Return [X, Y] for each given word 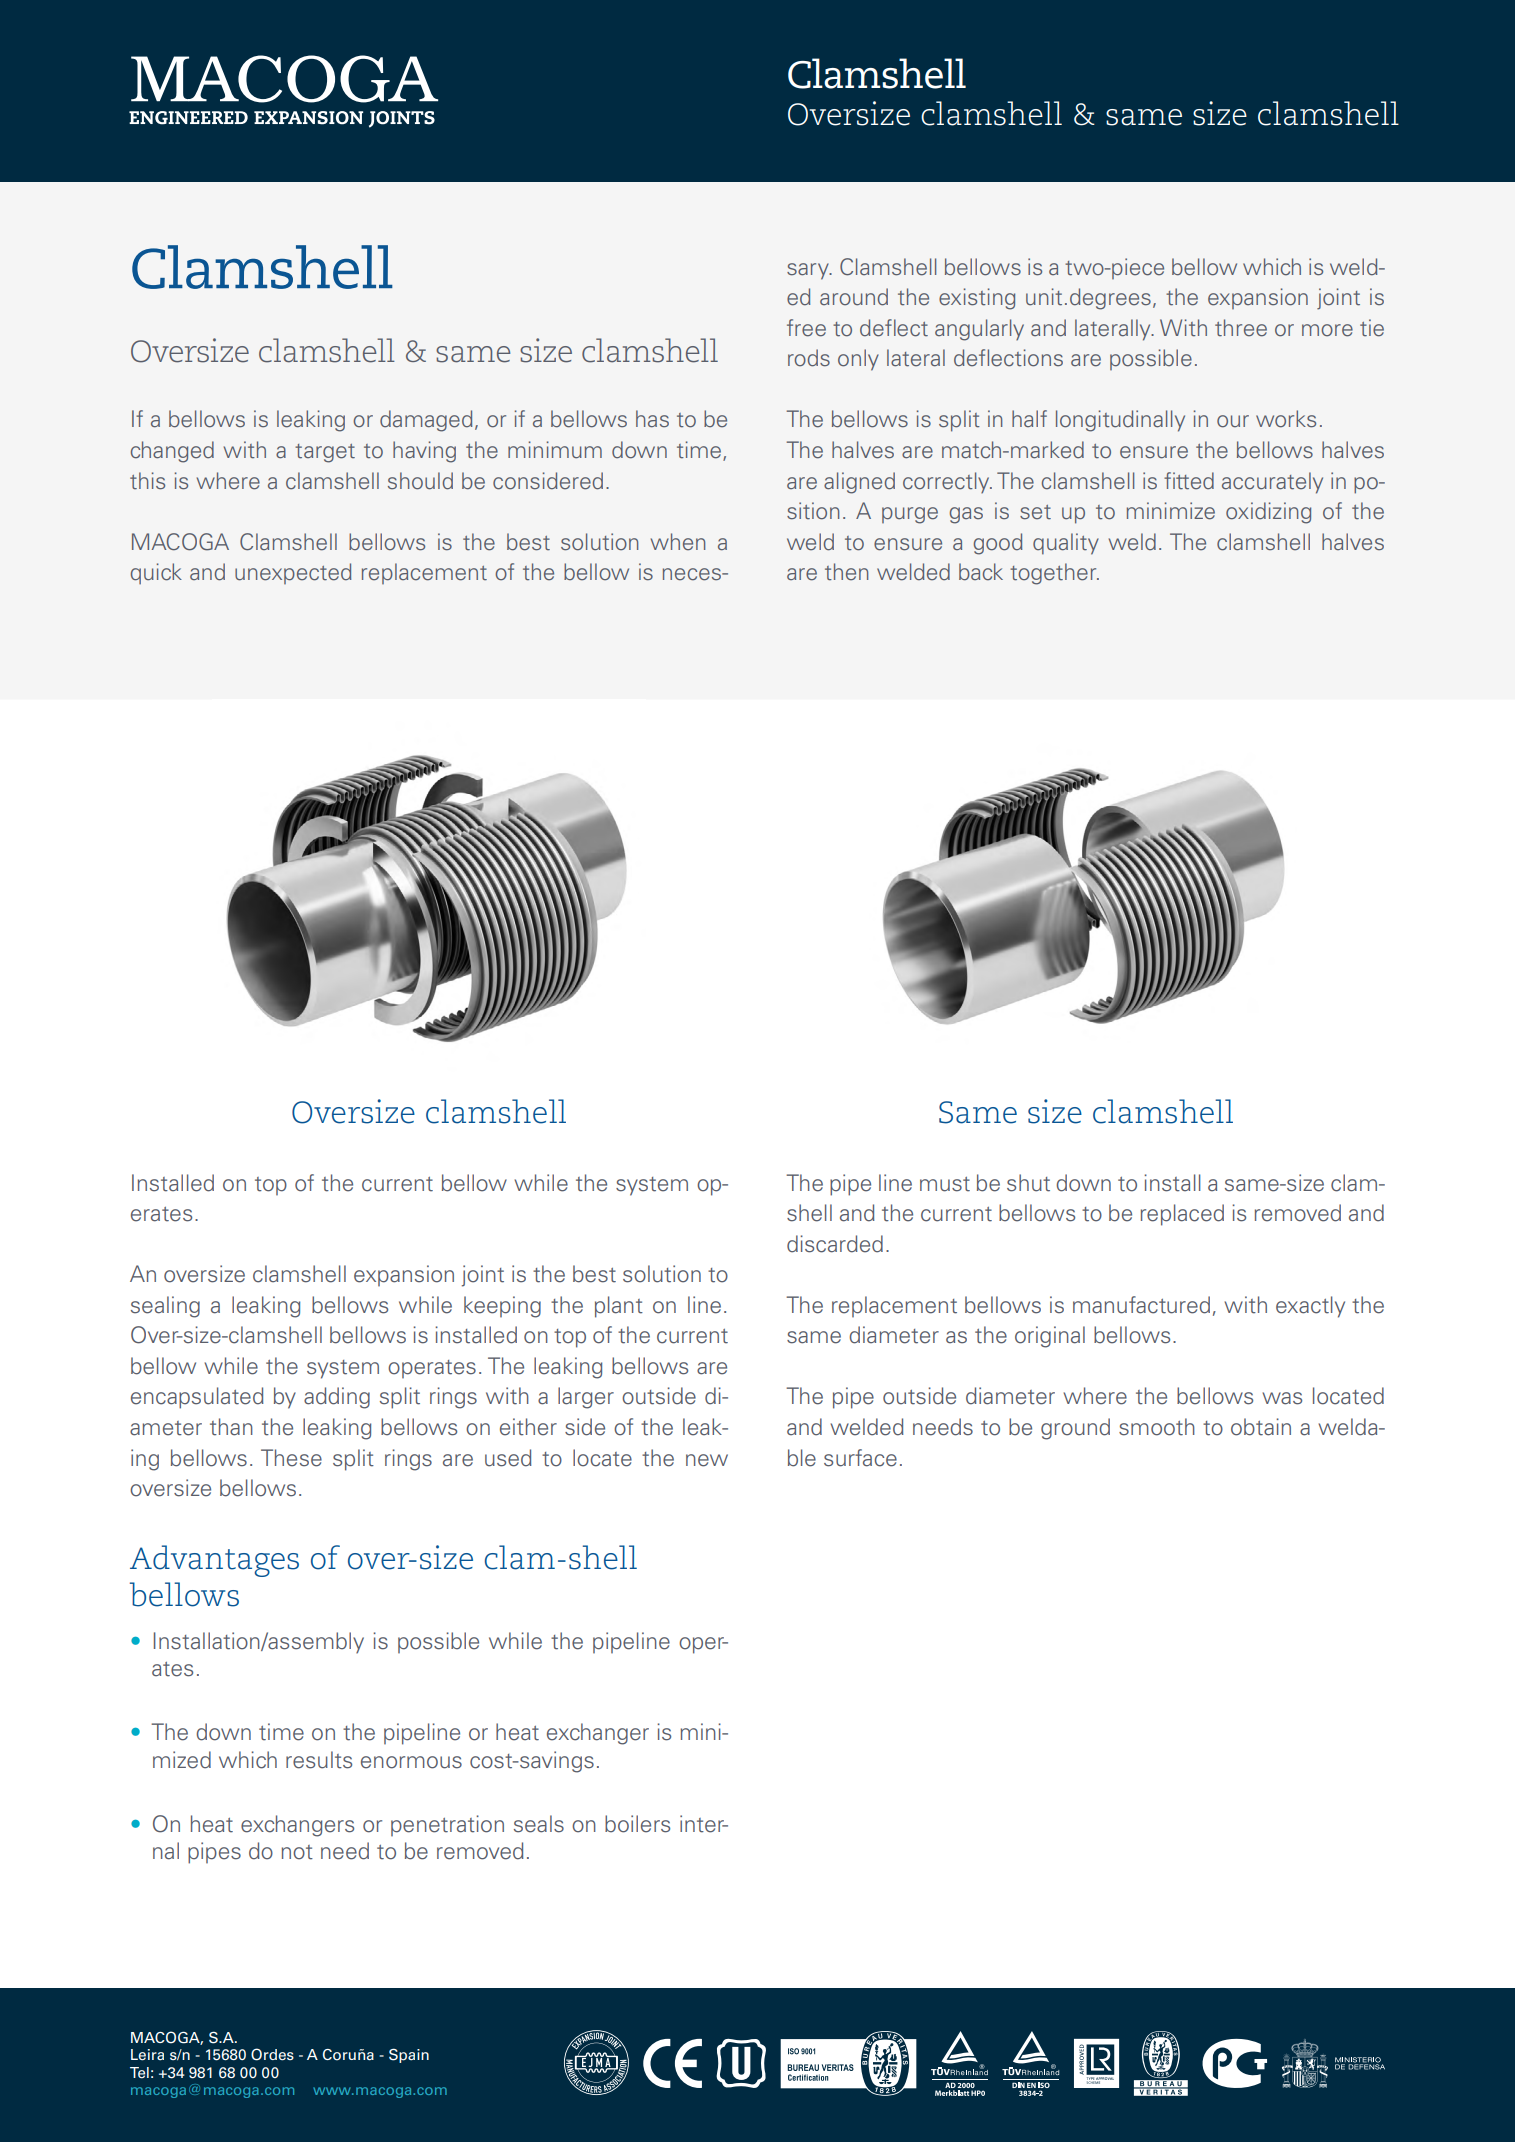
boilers [637, 1824]
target [325, 453]
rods [809, 358]
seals [539, 1824]
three [1241, 328]
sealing [165, 1307]
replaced [1182, 1215]
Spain [409, 2055]
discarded [835, 1244]
